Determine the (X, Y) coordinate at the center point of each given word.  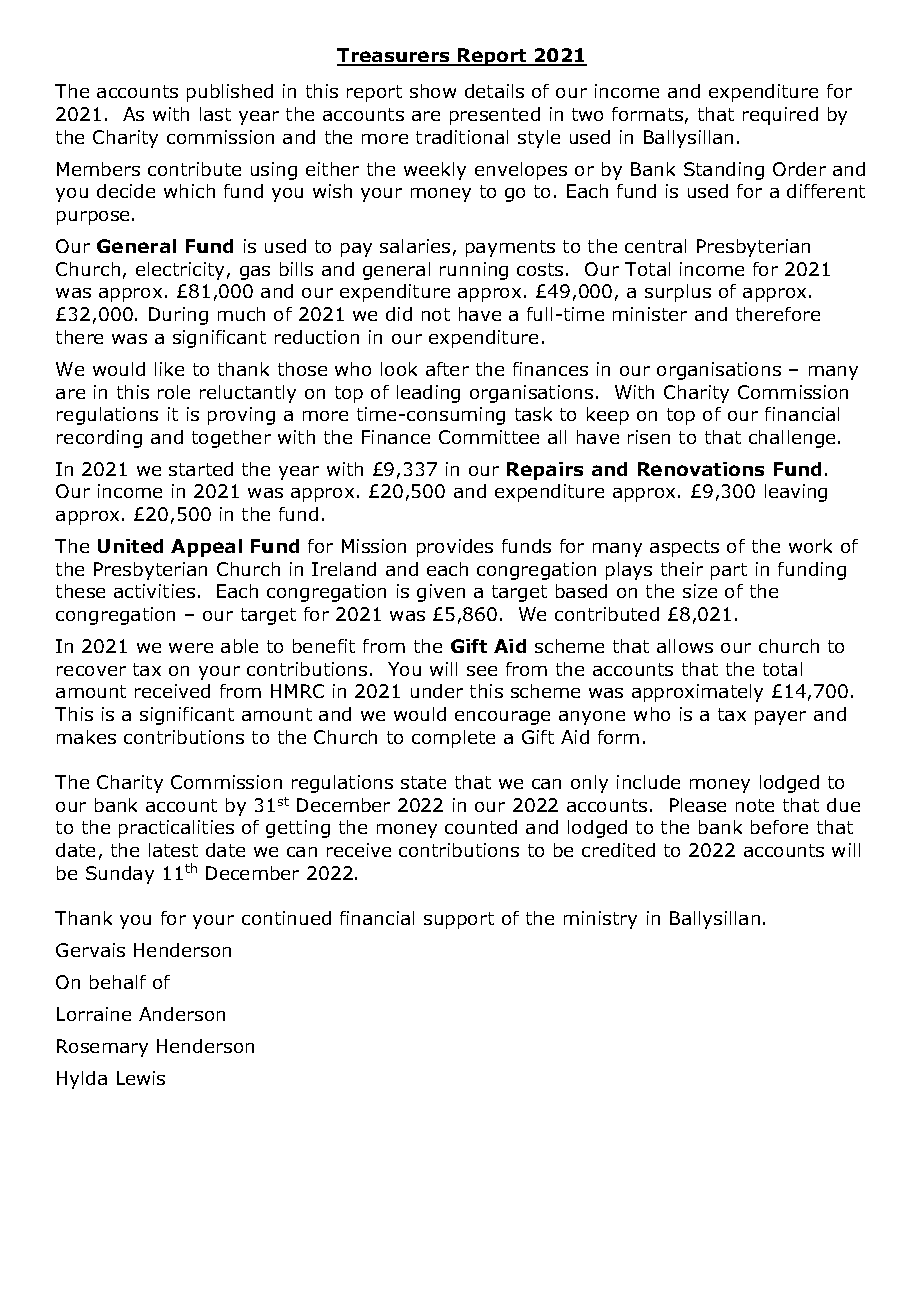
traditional (462, 137)
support (459, 920)
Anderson (182, 1014)
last (215, 114)
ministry (600, 920)
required (780, 116)
